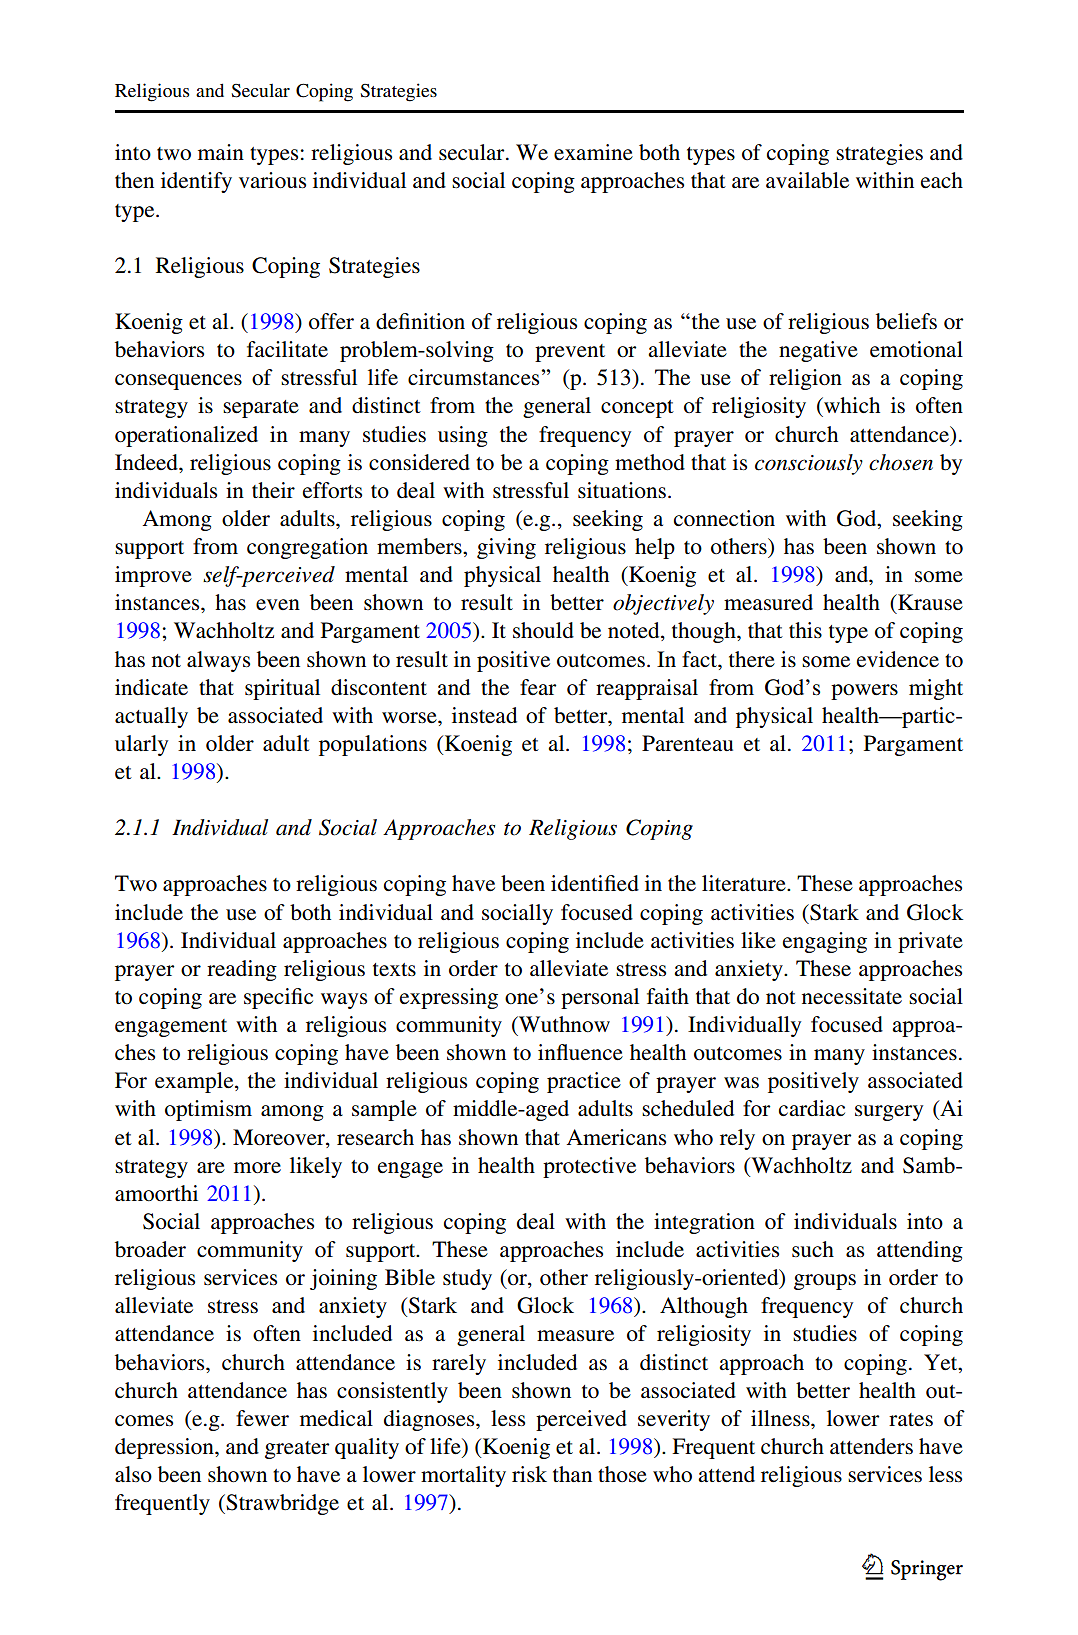 The width and height of the screenshot is (1078, 1635). I want to click on fewer, so click(262, 1418).
